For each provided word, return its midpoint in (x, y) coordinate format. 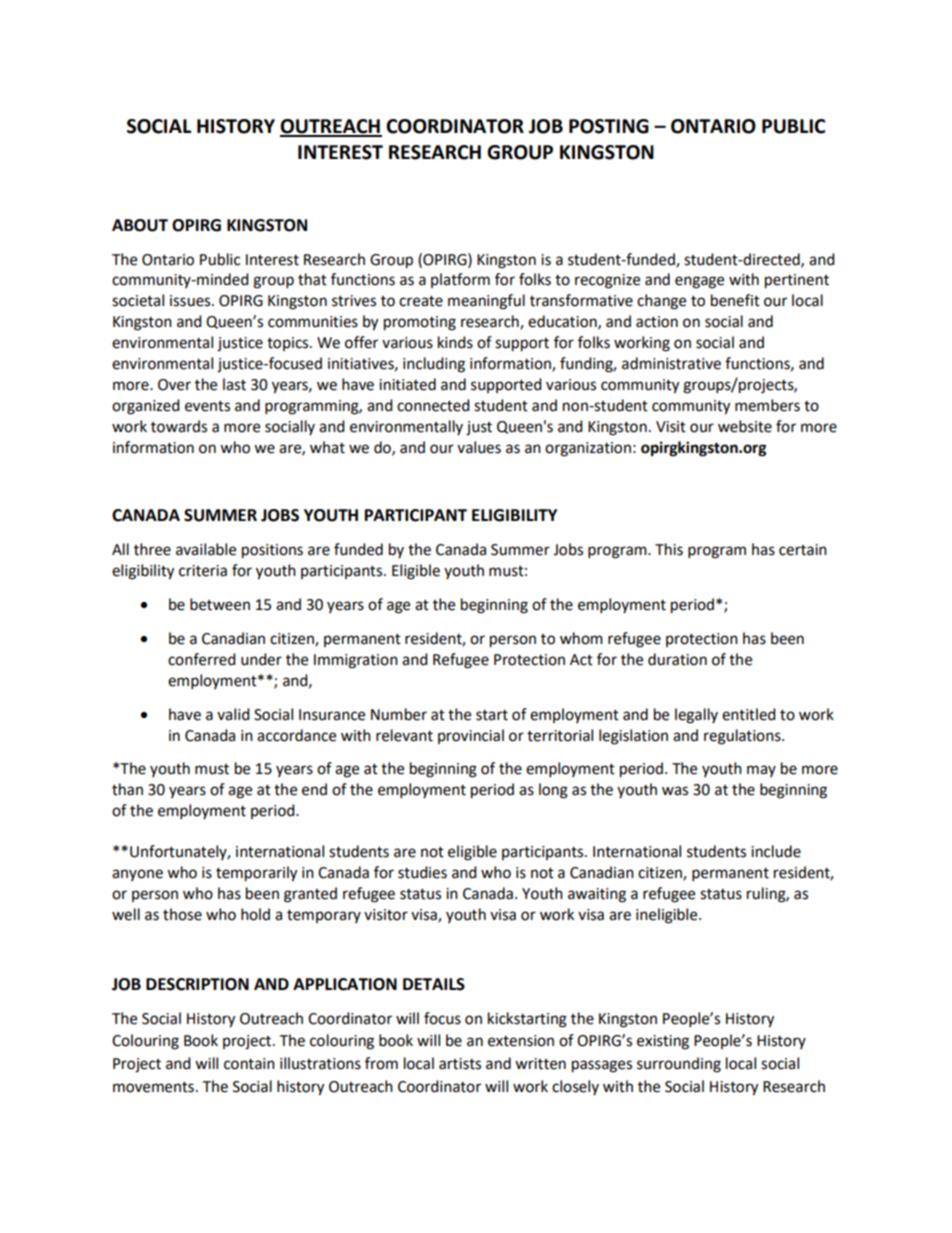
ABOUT (140, 225)
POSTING (609, 126)
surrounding (679, 1065)
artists (460, 1064)
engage (699, 282)
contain (249, 1064)
